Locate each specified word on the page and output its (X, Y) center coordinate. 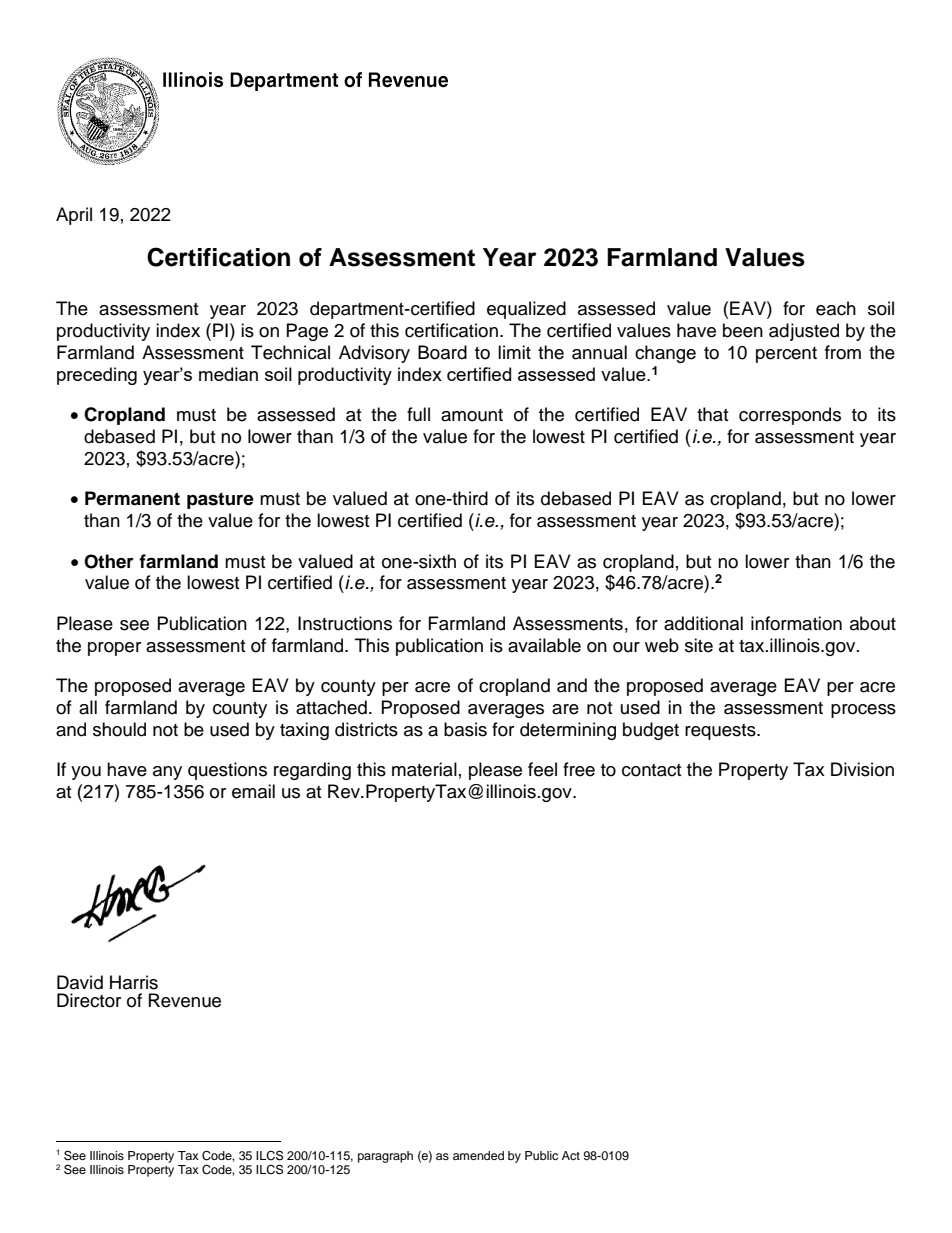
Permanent (132, 498)
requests (721, 732)
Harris (134, 982)
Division (862, 769)
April (74, 216)
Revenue (185, 1000)
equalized (526, 310)
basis (465, 729)
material (424, 769)
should (119, 729)
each (836, 308)
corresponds (790, 416)
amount (472, 415)
